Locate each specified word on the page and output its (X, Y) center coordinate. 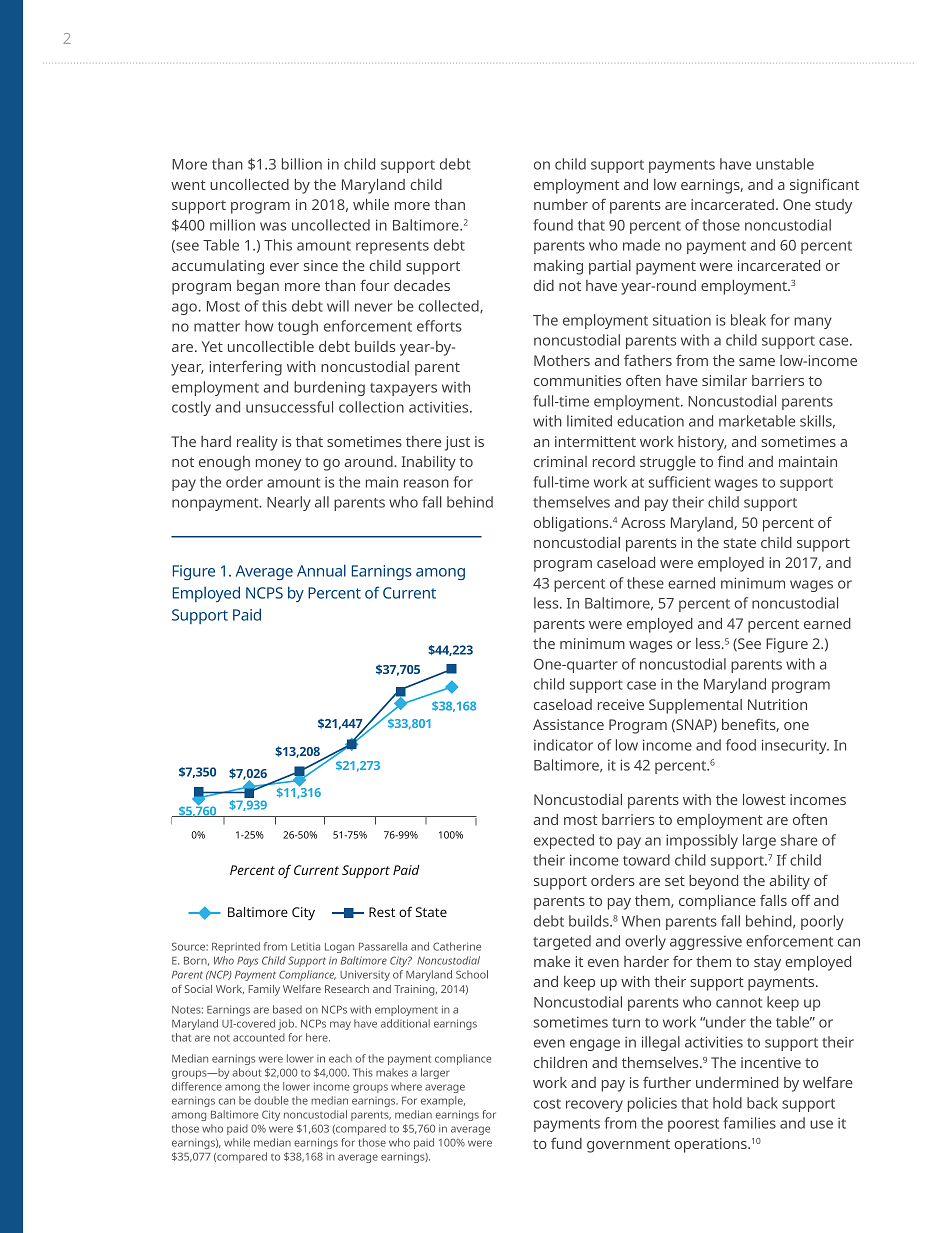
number (561, 204)
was (273, 226)
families (749, 1123)
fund (566, 1143)
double (271, 1100)
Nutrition (777, 704)
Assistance (568, 724)
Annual (321, 570)
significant (824, 186)
